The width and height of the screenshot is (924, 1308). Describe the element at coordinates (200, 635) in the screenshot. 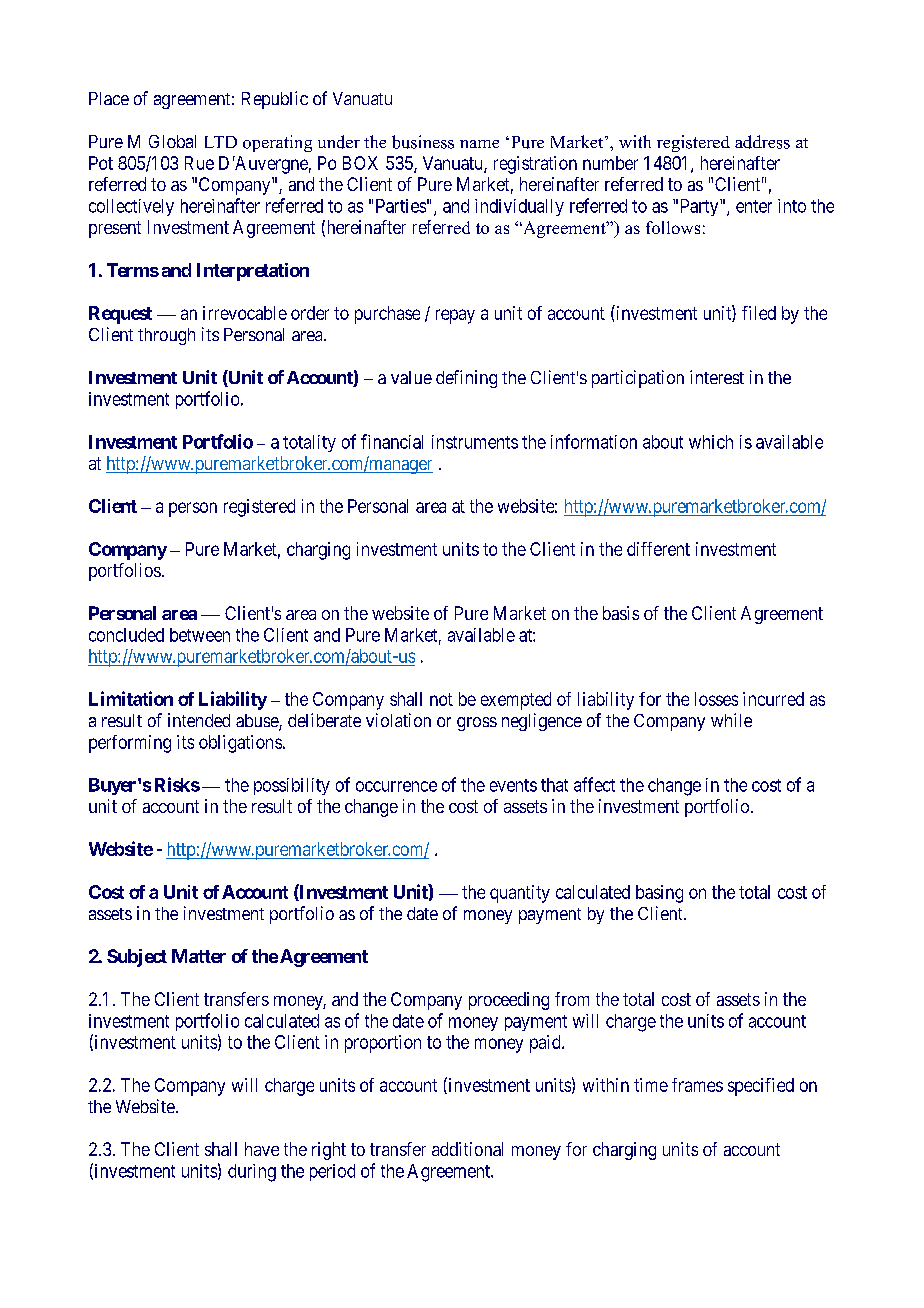

I see `between` at that location.
